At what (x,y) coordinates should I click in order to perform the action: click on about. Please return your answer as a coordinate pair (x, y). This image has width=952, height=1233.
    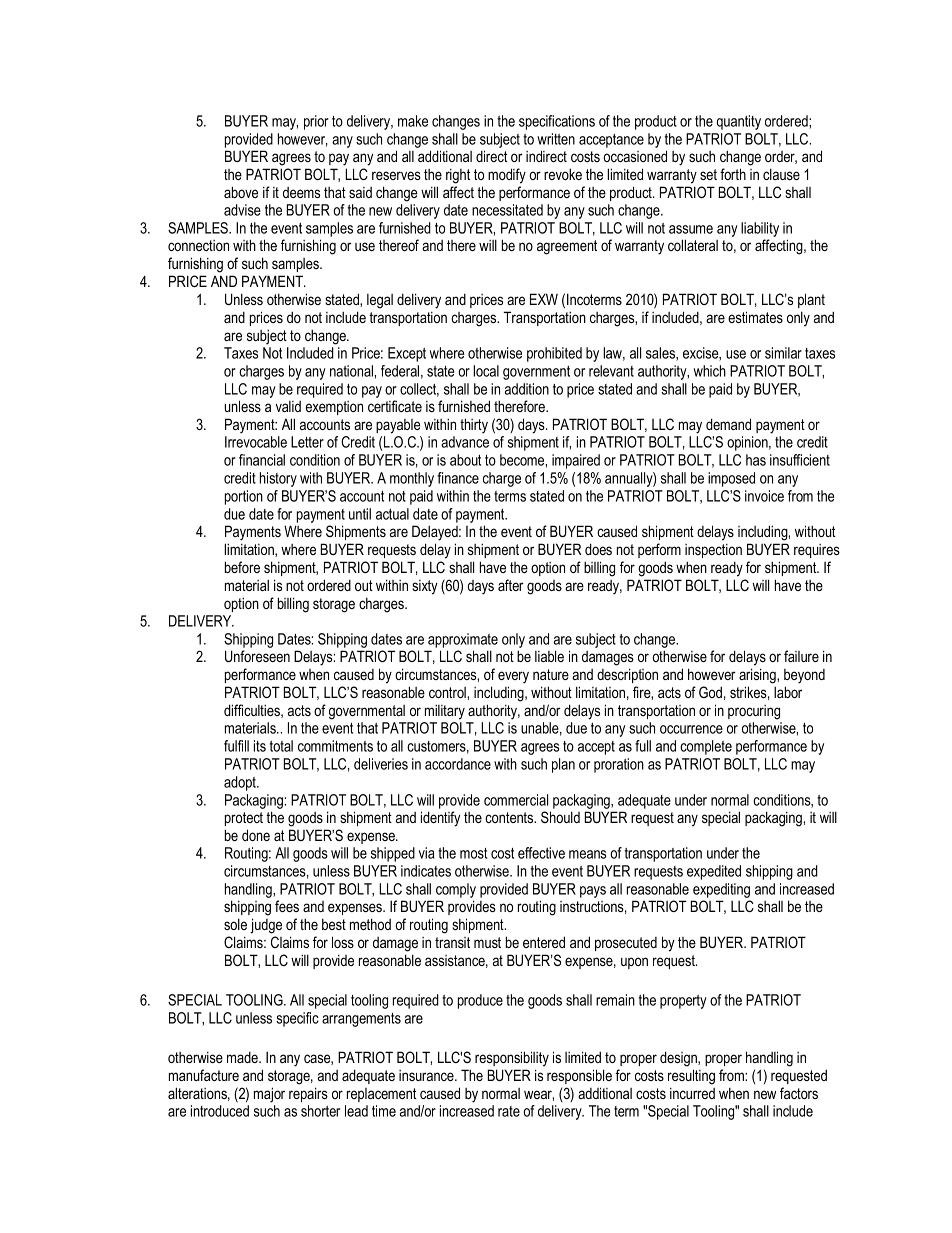
    Looking at the image, I should click on (465, 460).
